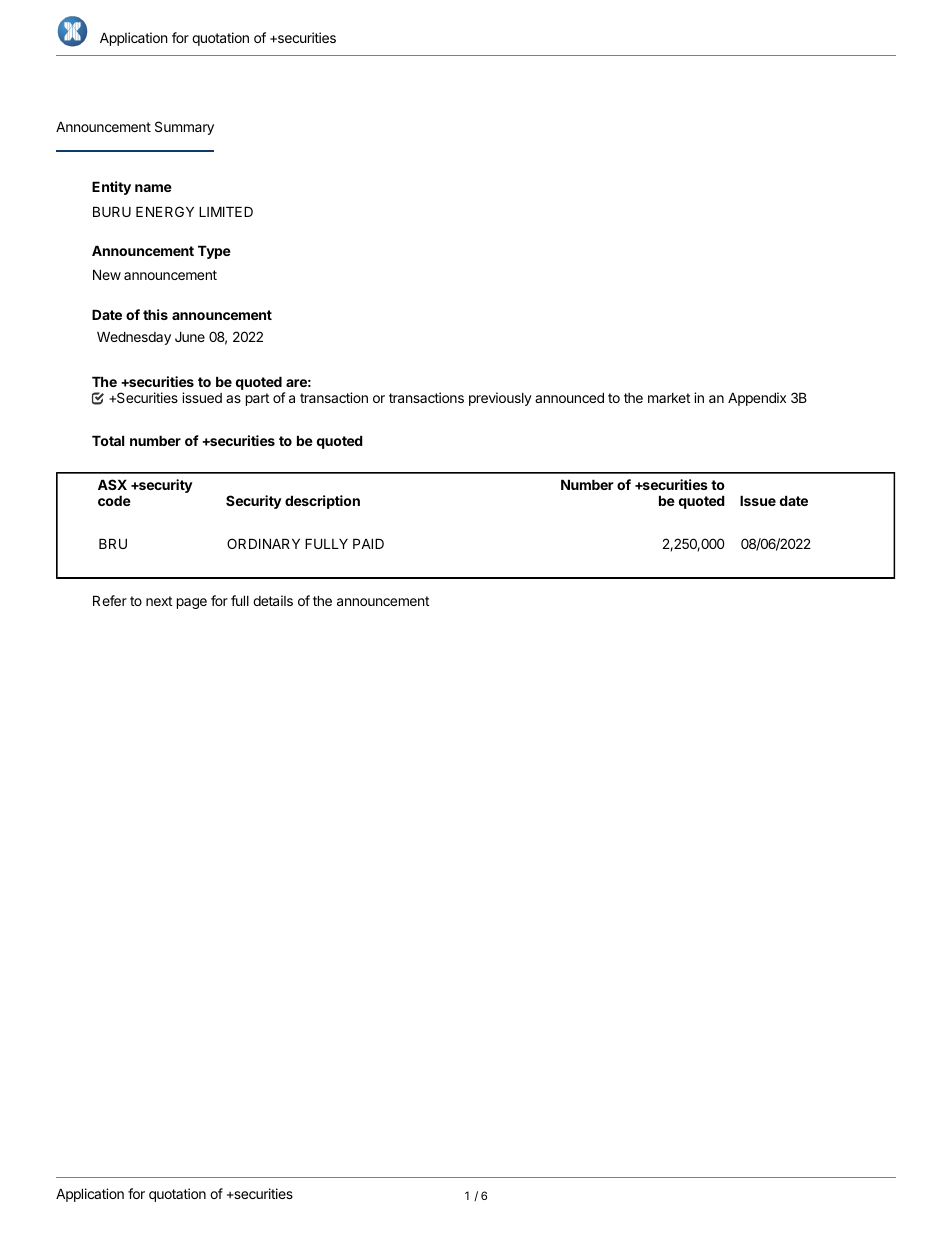  What do you see at coordinates (192, 603) in the document?
I see `page` at bounding box center [192, 603].
